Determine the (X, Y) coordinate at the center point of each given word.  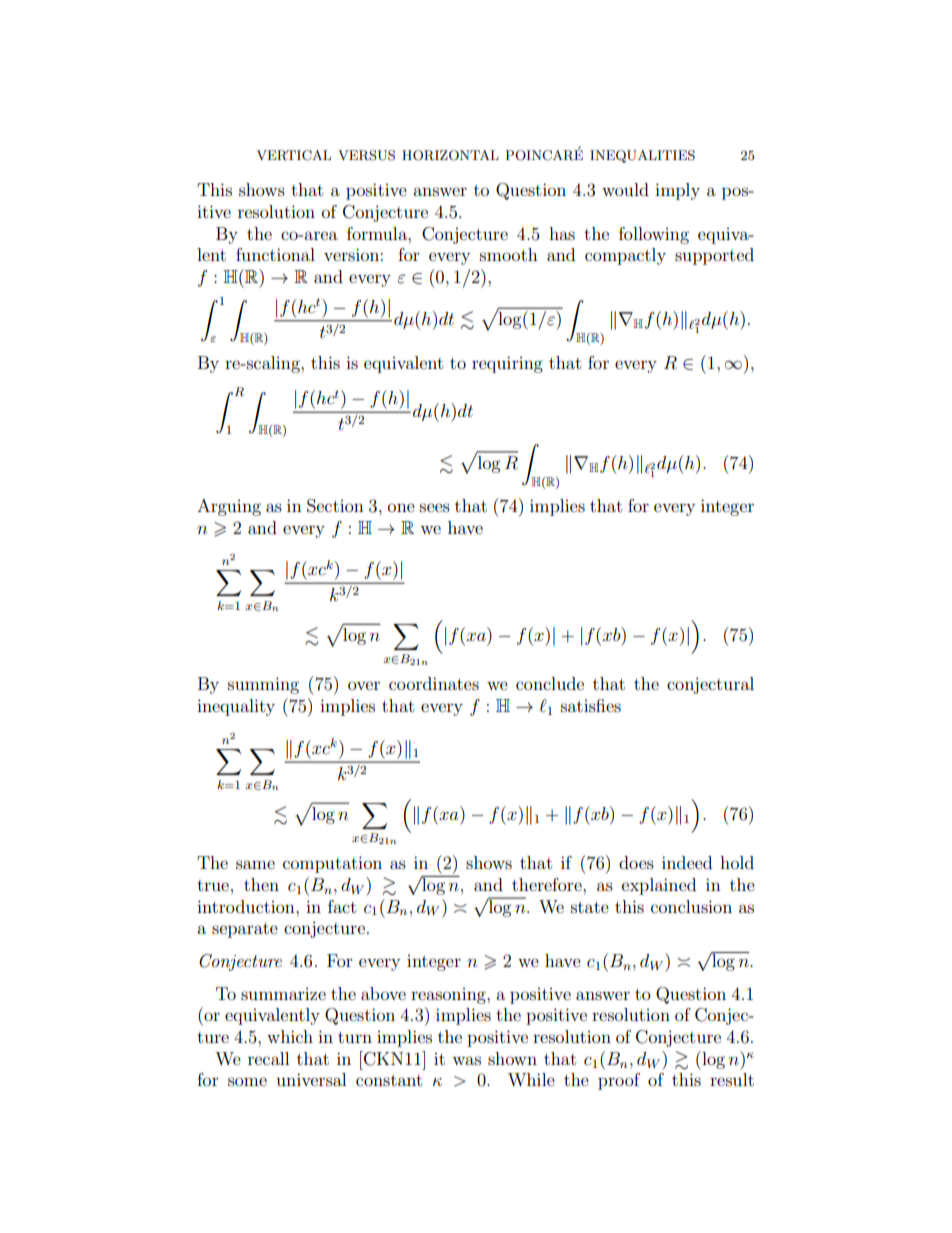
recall (268, 1058)
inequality (236, 707)
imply (677, 191)
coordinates (434, 683)
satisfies (591, 705)
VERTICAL (294, 155)
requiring (507, 364)
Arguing (229, 507)
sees (435, 507)
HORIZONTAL (450, 155)
